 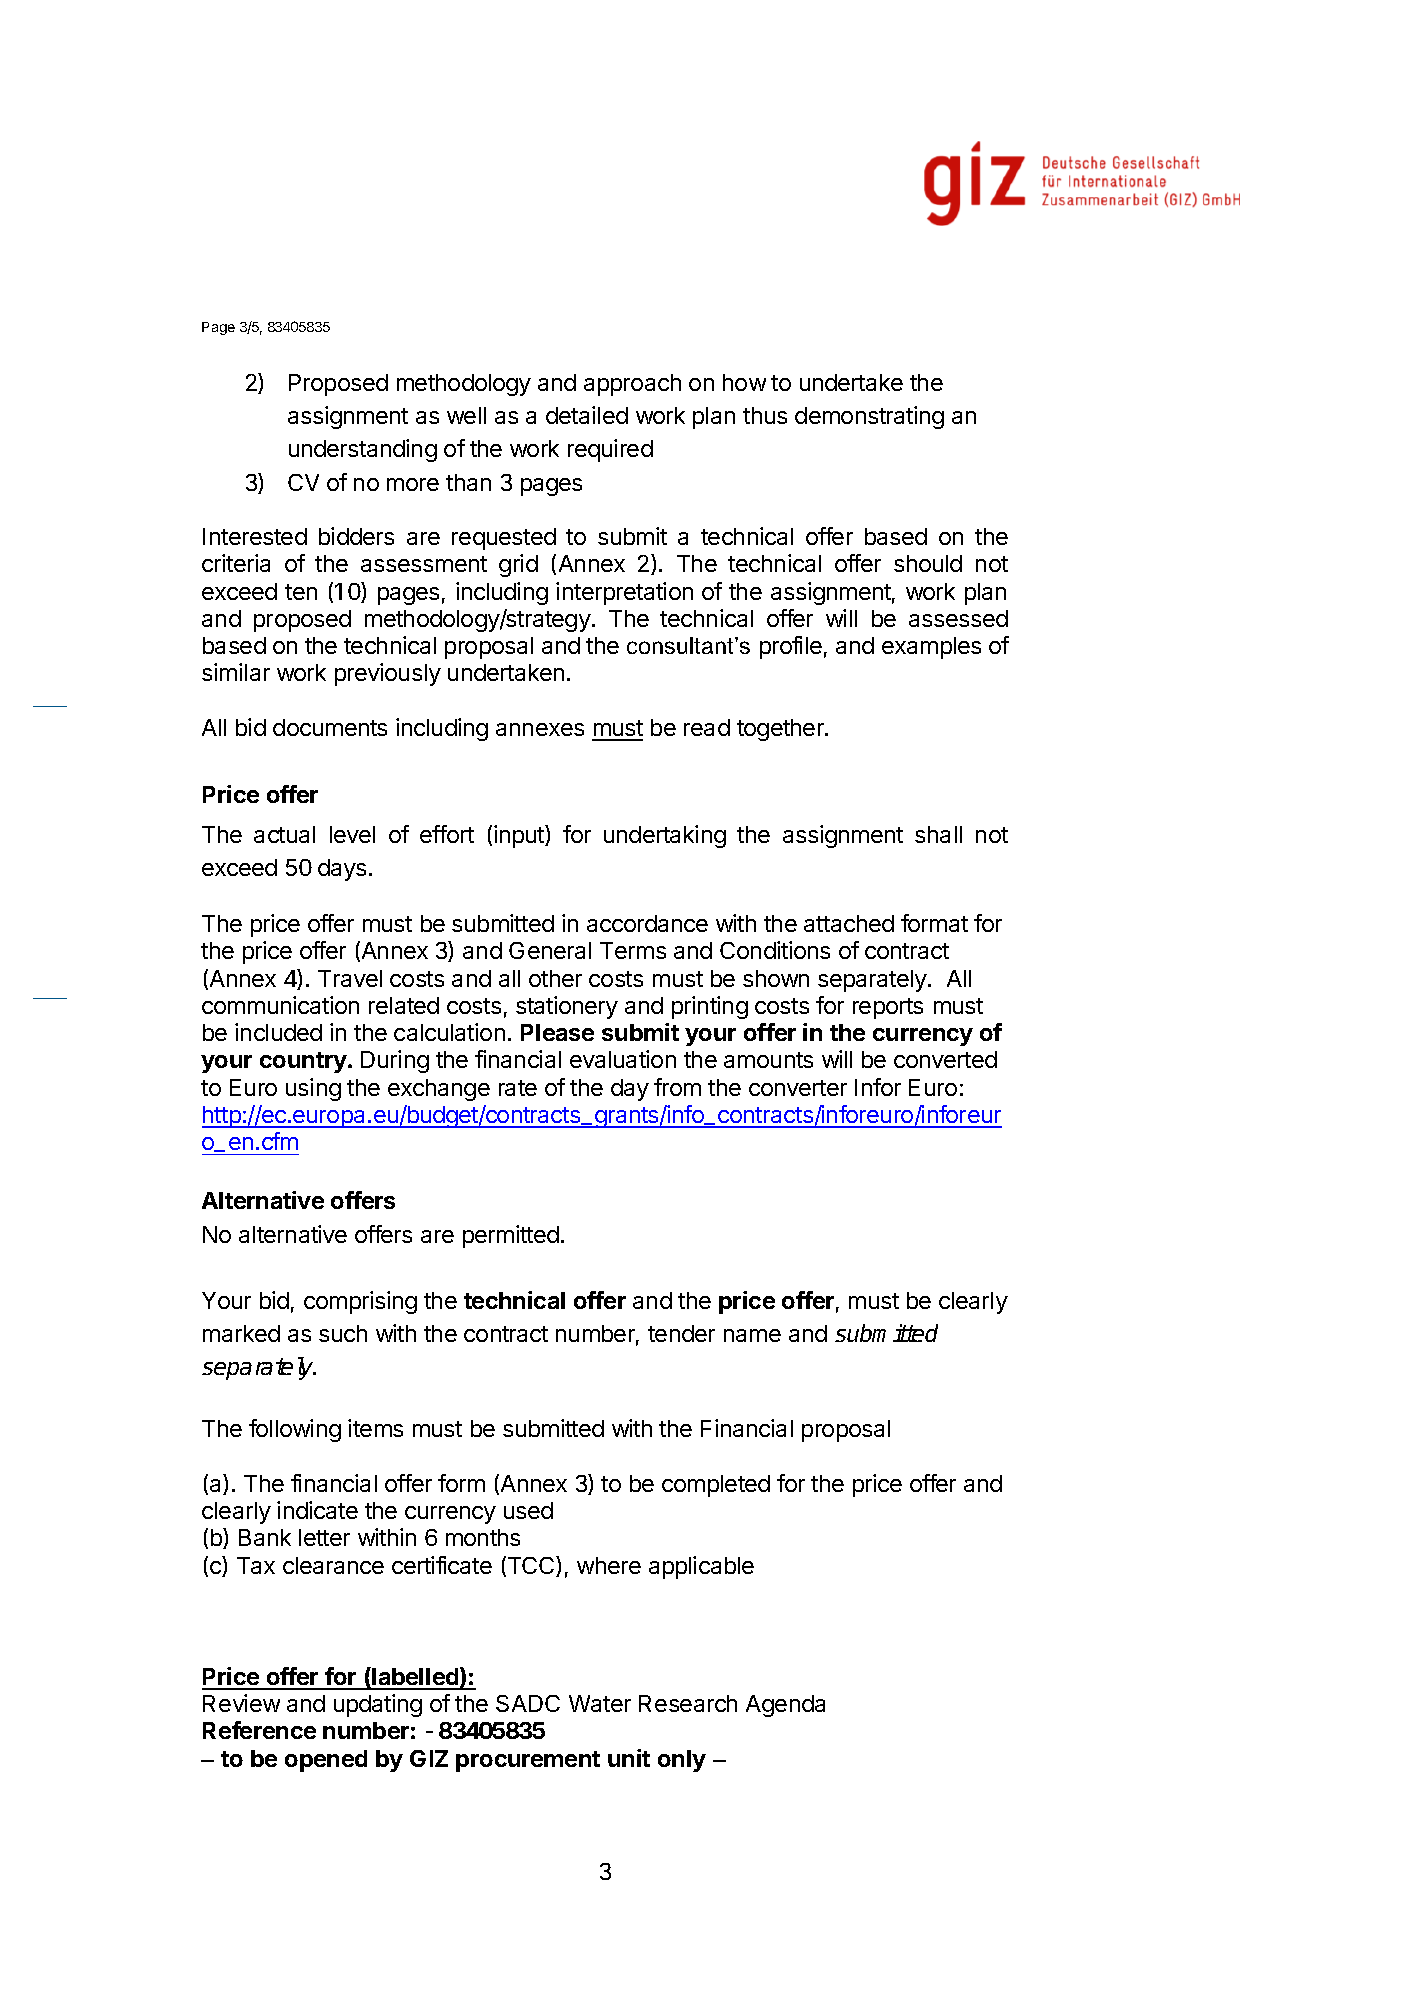 I want to click on understanding, so click(x=363, y=450).
